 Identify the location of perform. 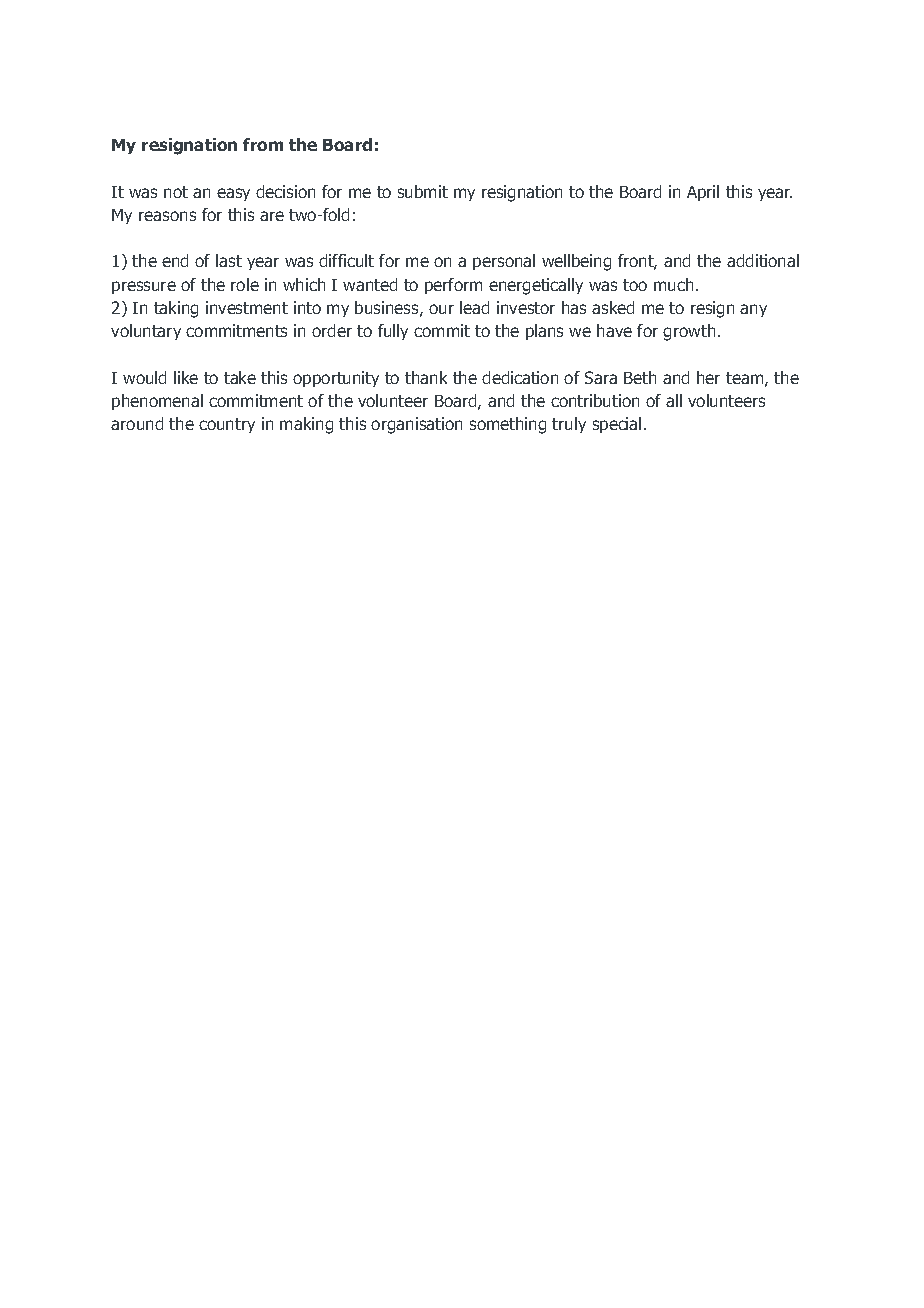
(453, 286).
